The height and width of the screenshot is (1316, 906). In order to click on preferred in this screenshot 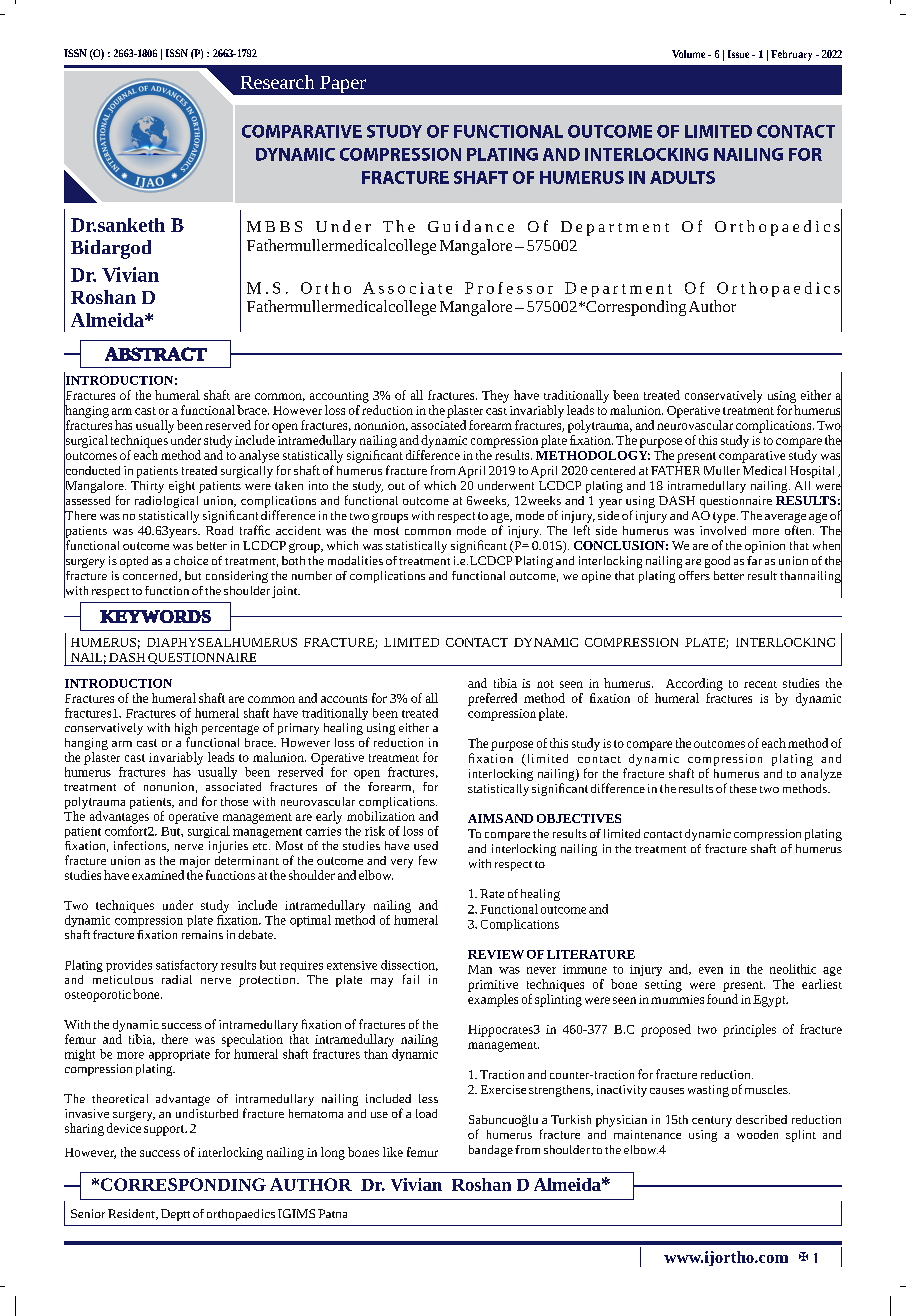, I will do `click(492, 699)`.
